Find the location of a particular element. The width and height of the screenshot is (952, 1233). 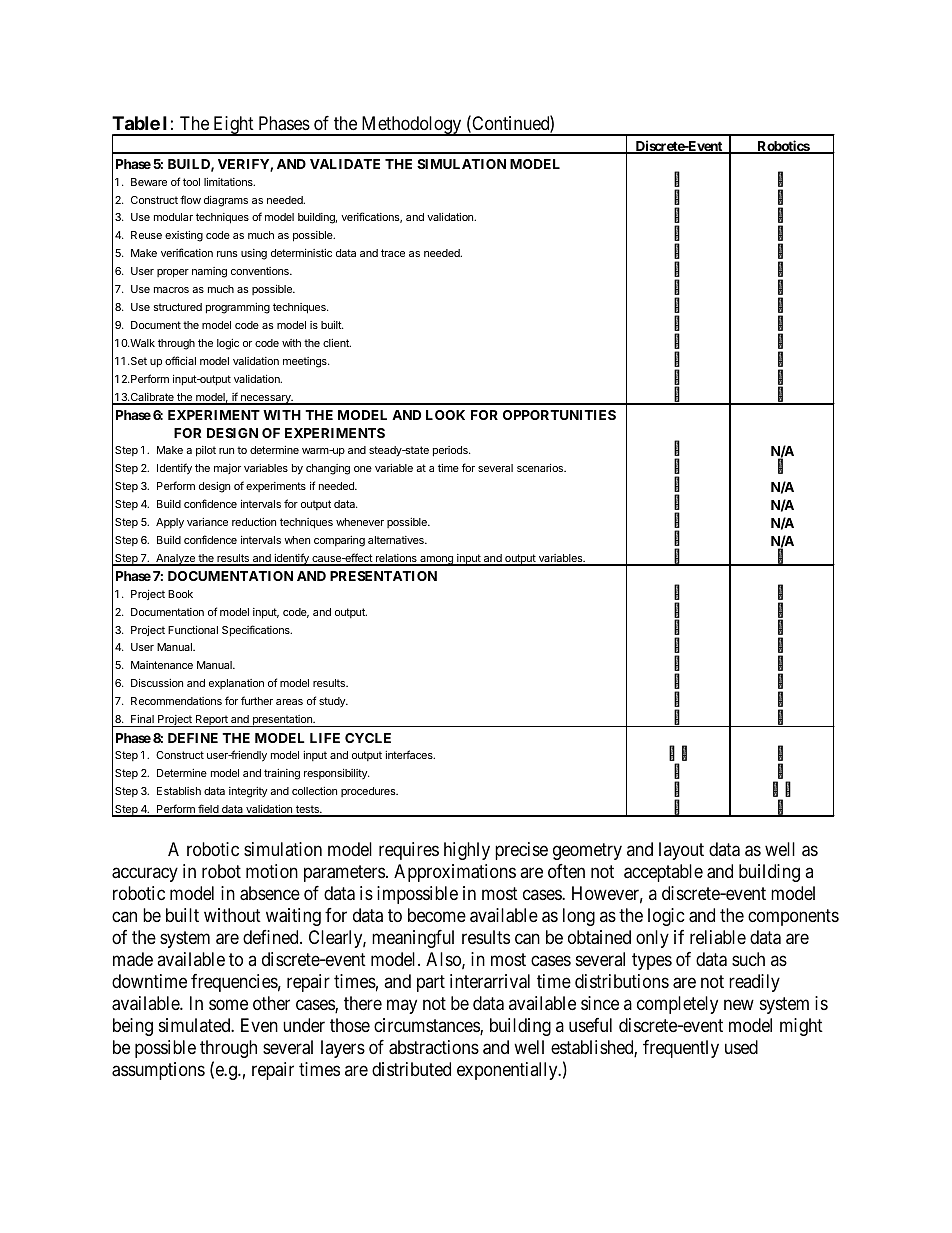

motion is located at coordinates (272, 871).
